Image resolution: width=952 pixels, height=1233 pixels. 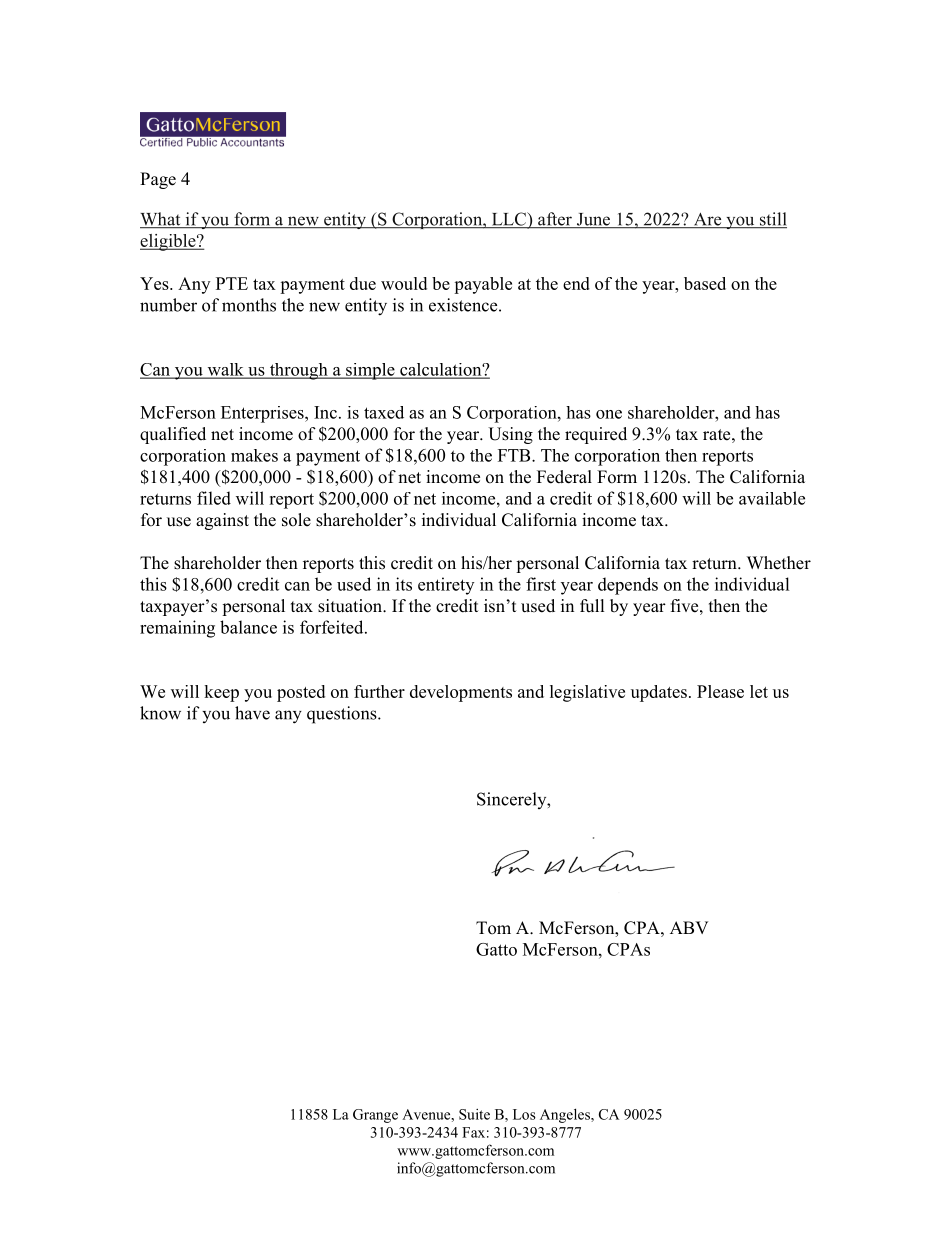 What do you see at coordinates (161, 220) in the document?
I see `What` at bounding box center [161, 220].
